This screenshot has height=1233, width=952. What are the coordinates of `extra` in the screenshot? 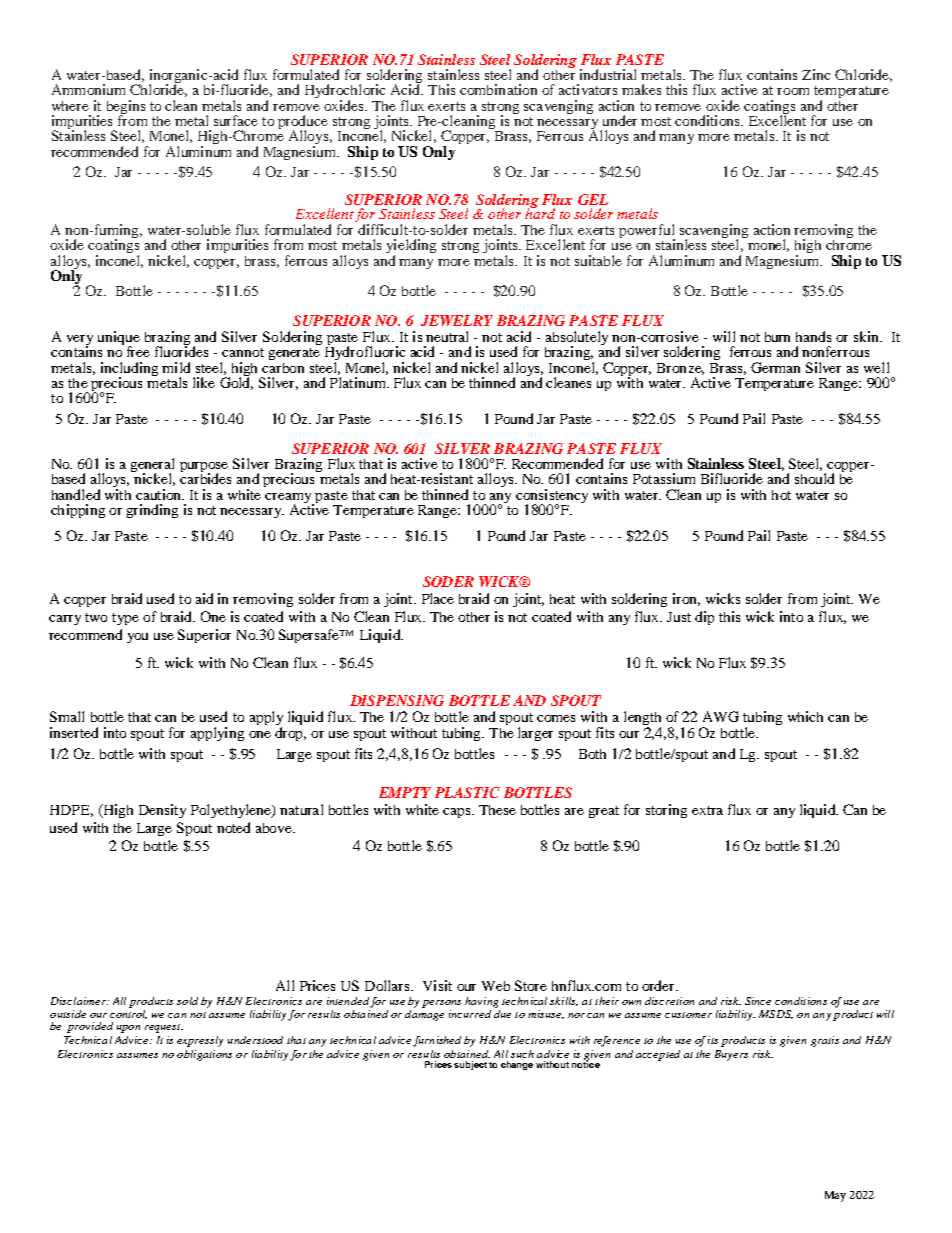 It's located at (707, 810).
